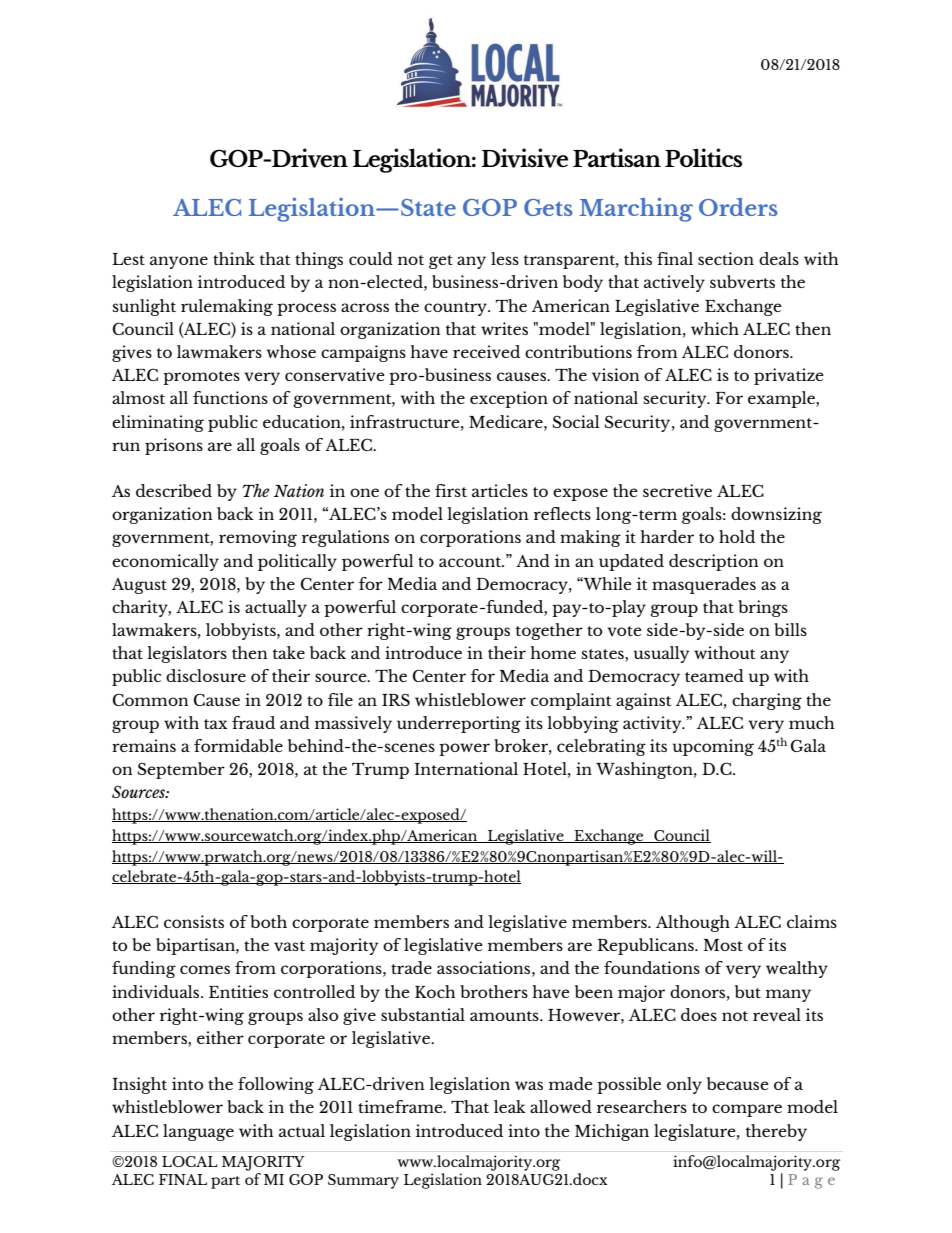  Describe the element at coordinates (234, 258) in the screenshot. I see `think` at that location.
